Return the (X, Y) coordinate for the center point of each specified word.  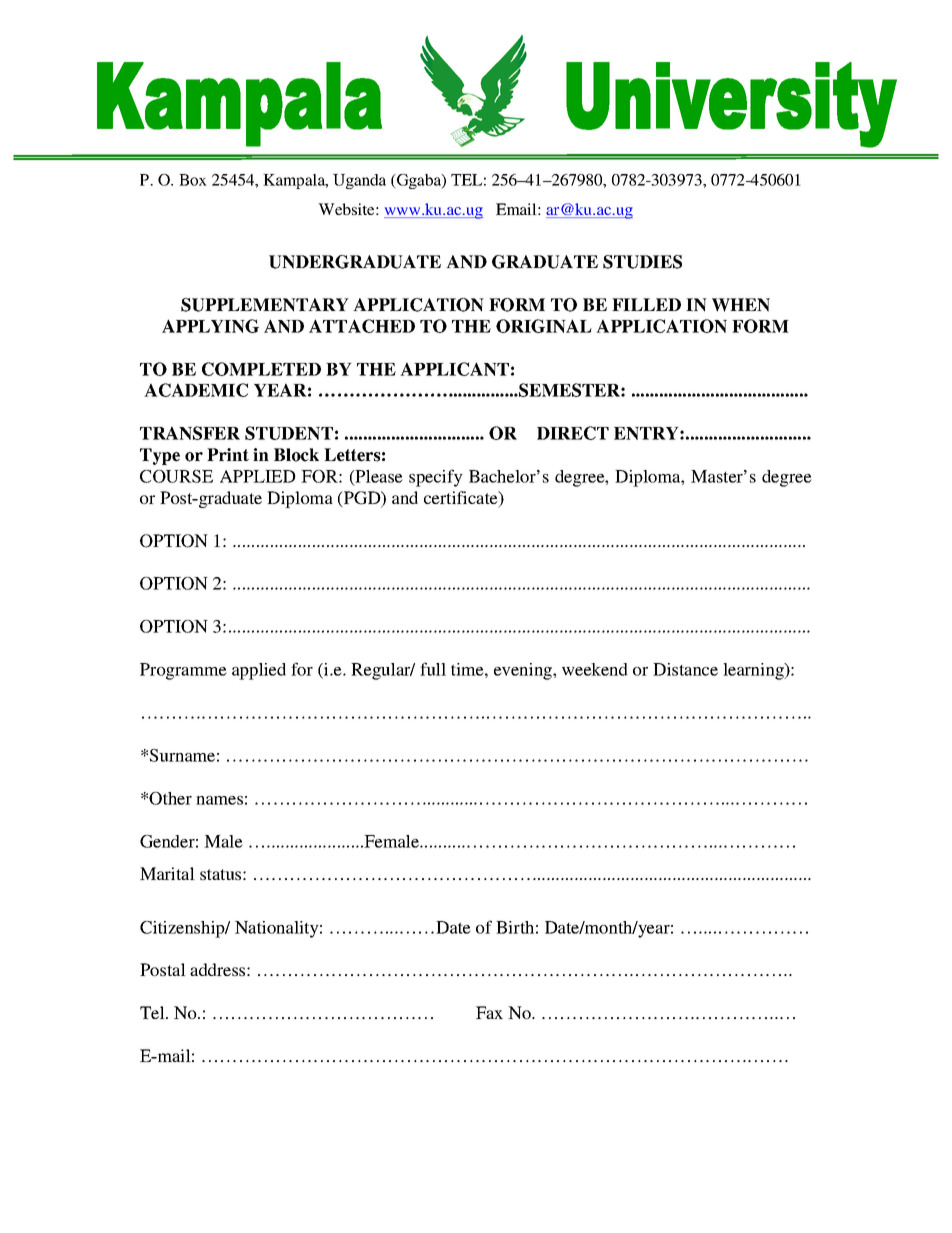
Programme (183, 671)
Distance (685, 669)
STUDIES (642, 262)
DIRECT (573, 433)
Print (228, 454)
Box (193, 180)
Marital (167, 873)
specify (436, 478)
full (433, 669)
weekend (595, 669)
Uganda (359, 181)
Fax (489, 1012)
